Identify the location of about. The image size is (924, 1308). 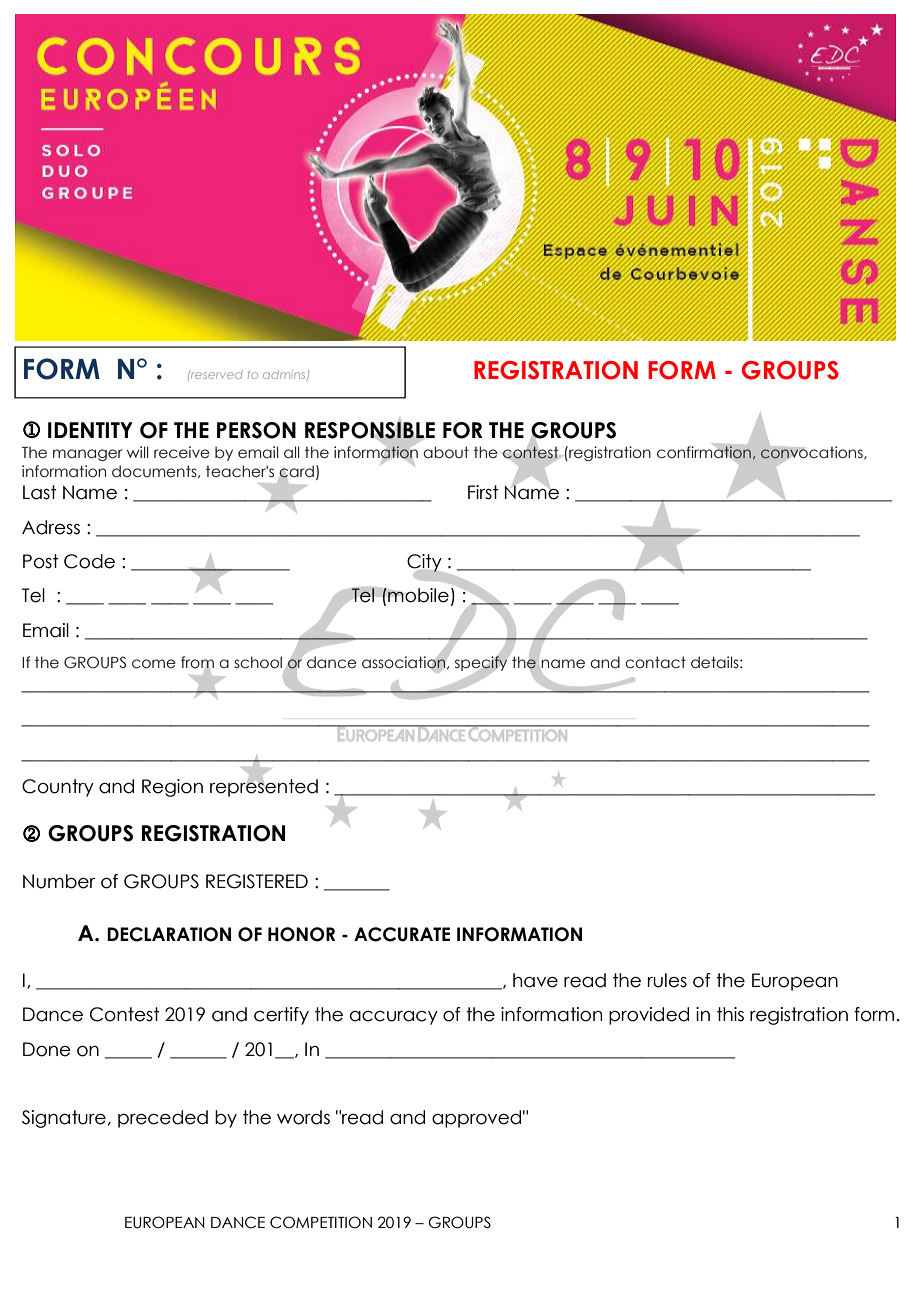
(446, 452).
